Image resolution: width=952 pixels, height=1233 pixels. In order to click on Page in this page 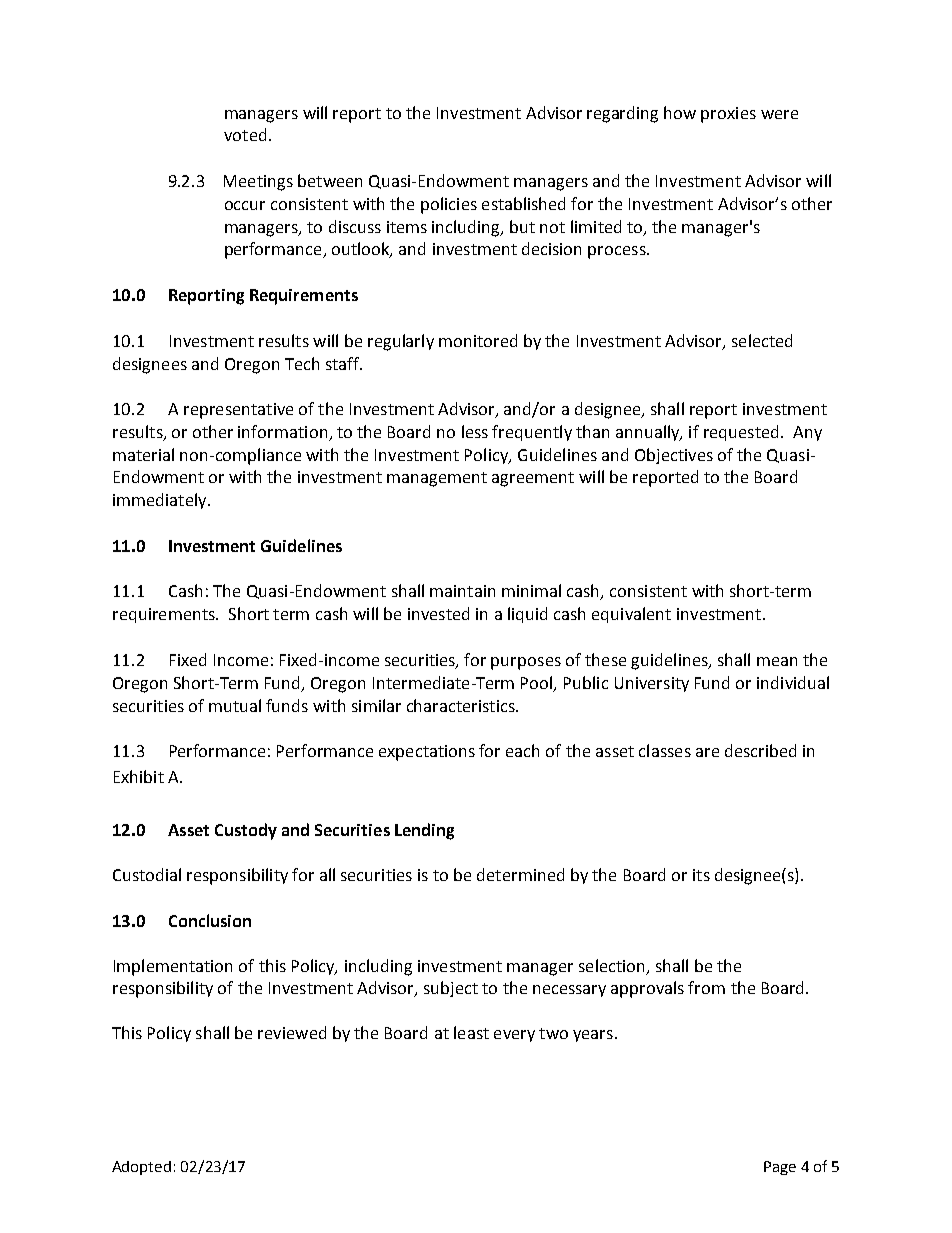, I will do `click(780, 1168)`.
